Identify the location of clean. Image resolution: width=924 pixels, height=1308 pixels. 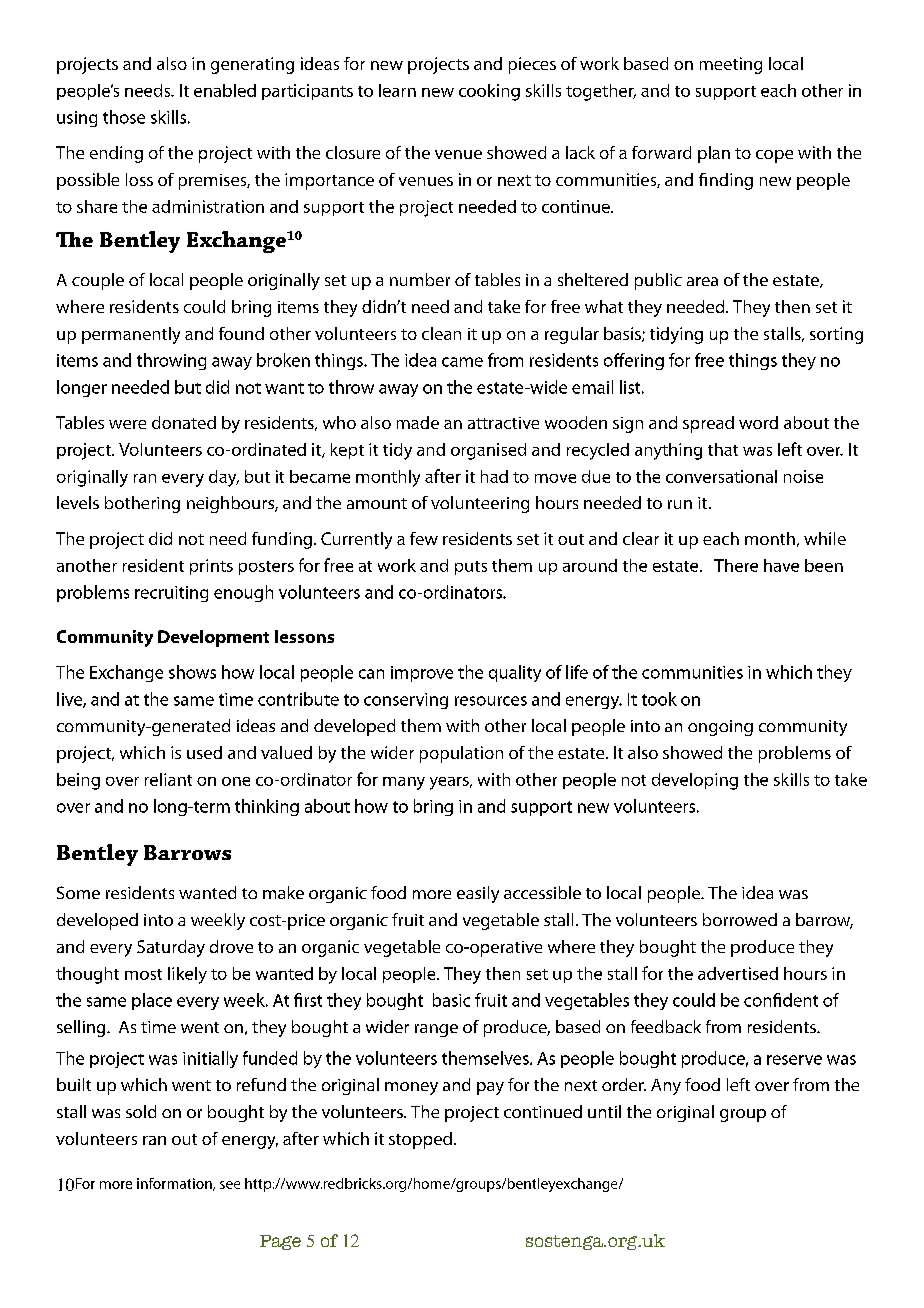
(441, 333).
